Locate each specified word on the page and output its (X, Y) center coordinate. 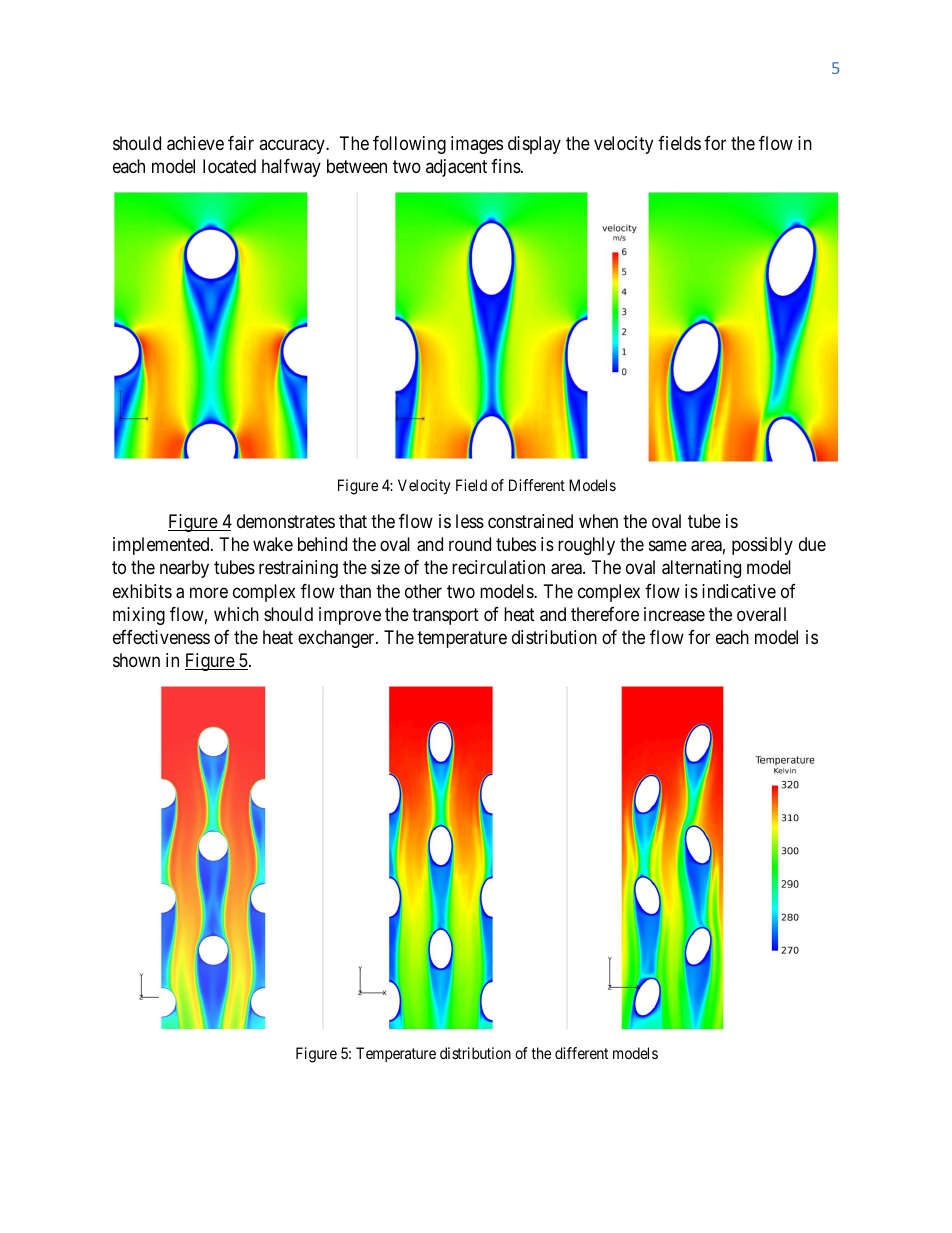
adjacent (456, 168)
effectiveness (161, 637)
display (534, 145)
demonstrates (286, 521)
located (229, 166)
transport (445, 616)
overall (761, 614)
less (470, 521)
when (598, 521)
